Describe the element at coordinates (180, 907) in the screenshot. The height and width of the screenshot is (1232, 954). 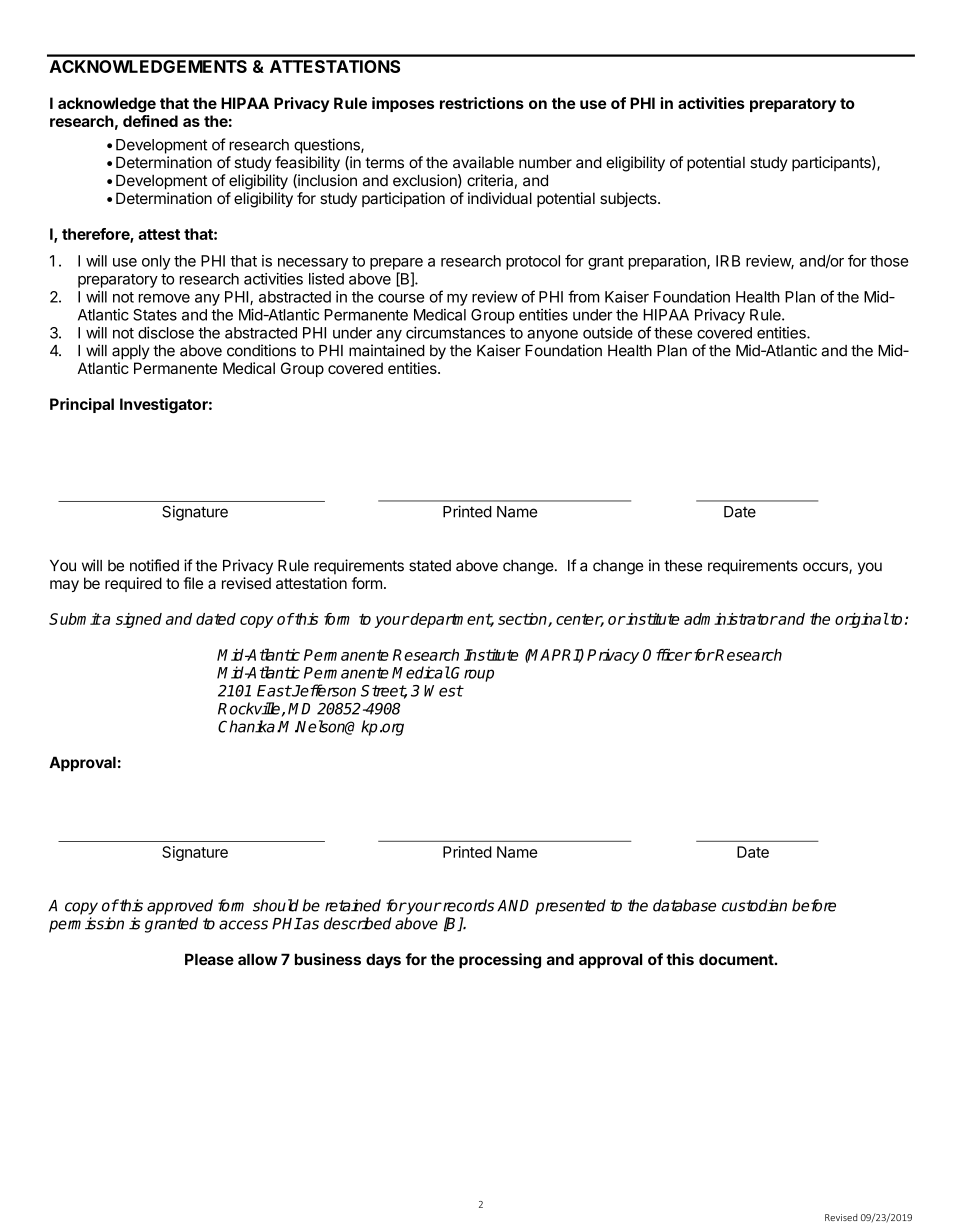
I see `approved` at that location.
